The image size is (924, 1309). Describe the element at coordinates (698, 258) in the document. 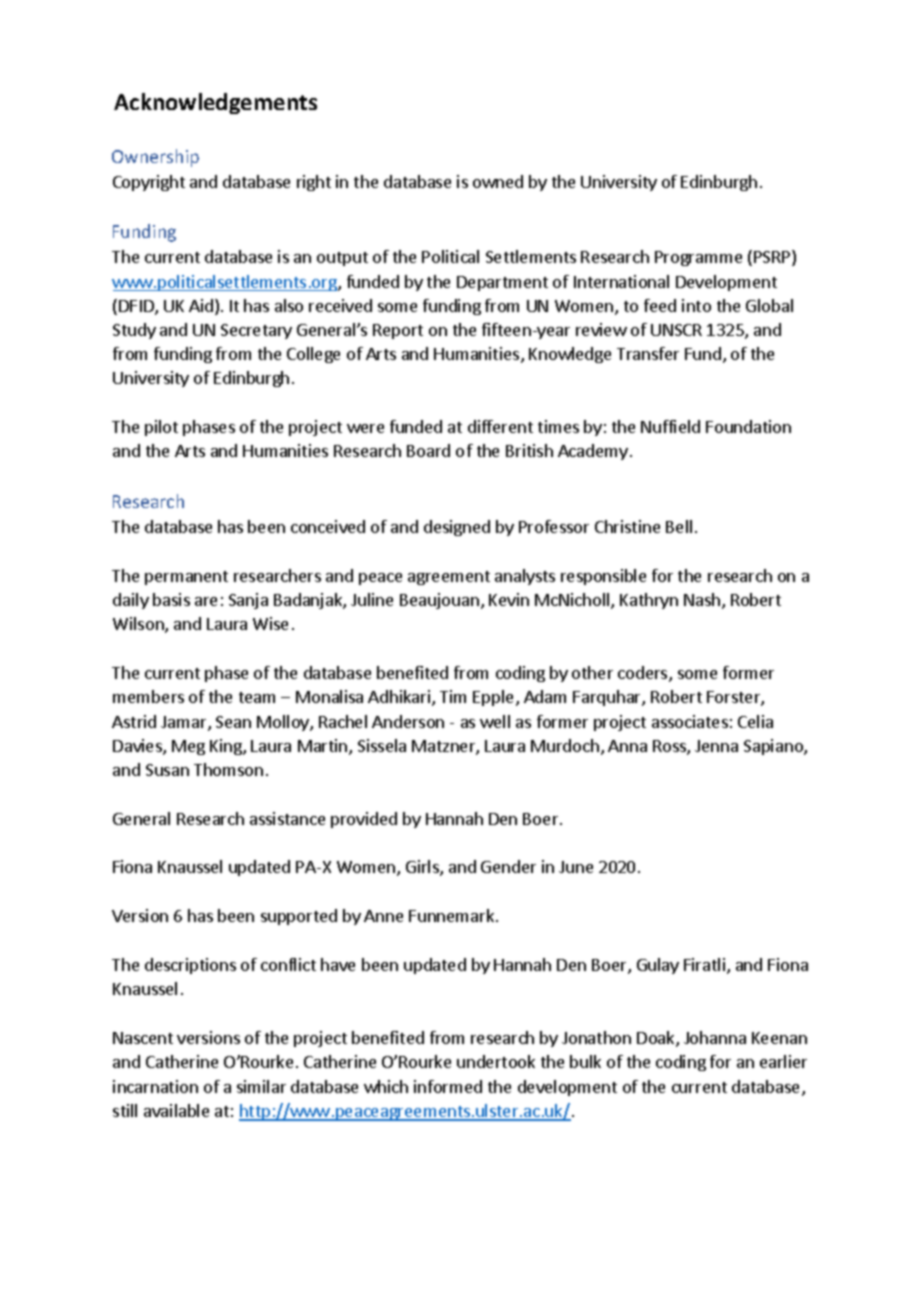

I see `Programme` at that location.
